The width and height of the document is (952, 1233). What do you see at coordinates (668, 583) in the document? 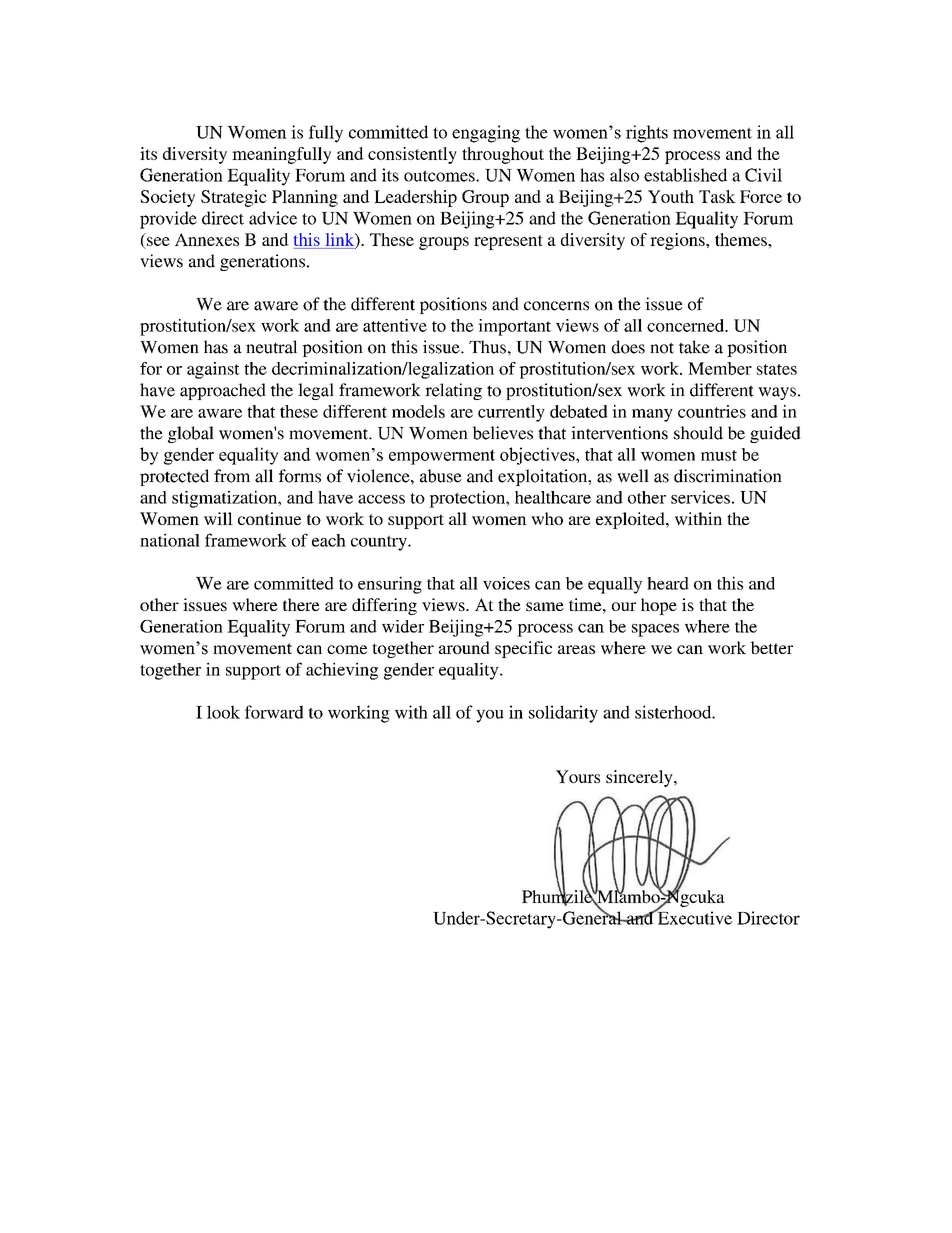
I see `heard` at bounding box center [668, 583].
